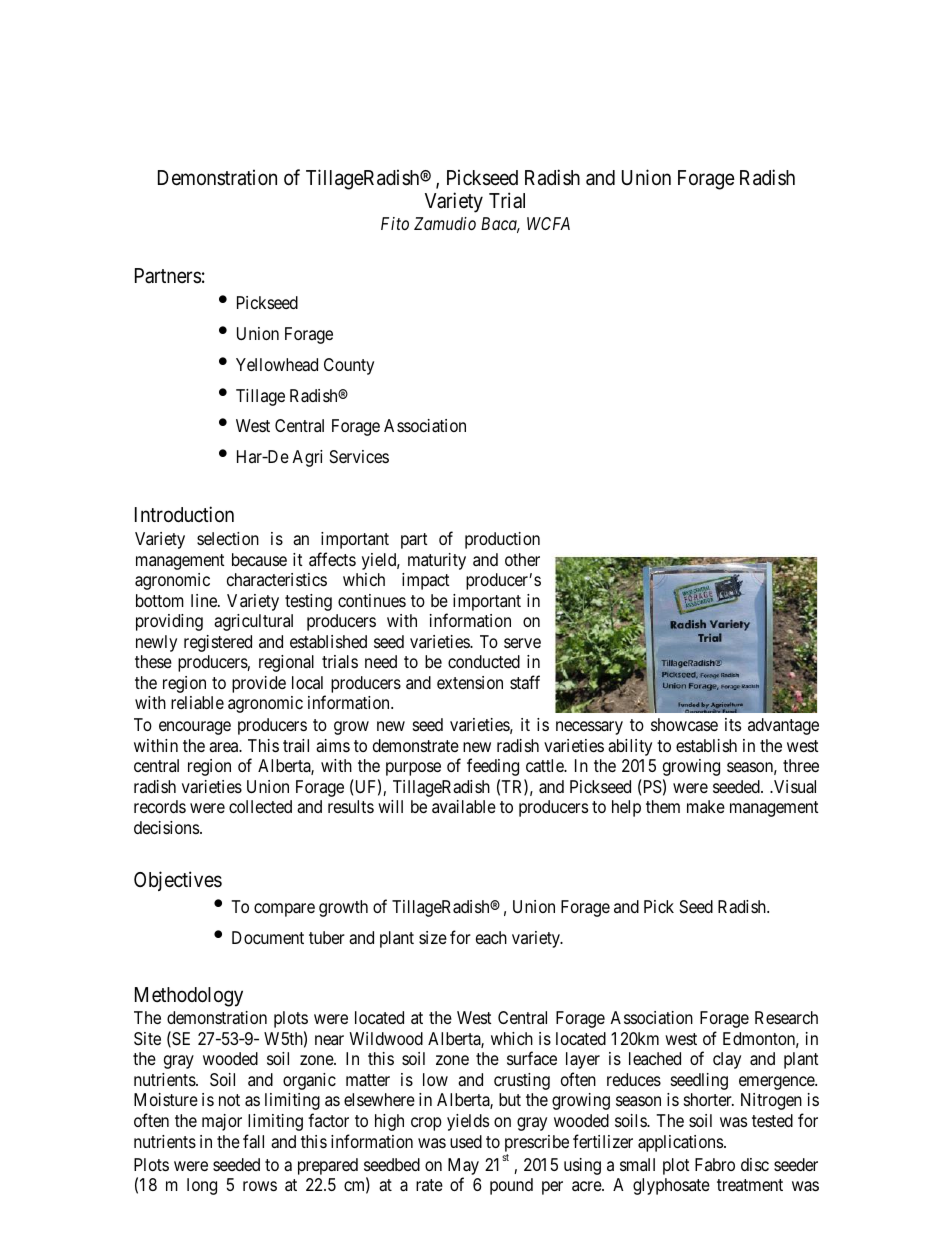 This page has width=952, height=1233. Describe the element at coordinates (502, 540) in the page. I see `production` at that location.
